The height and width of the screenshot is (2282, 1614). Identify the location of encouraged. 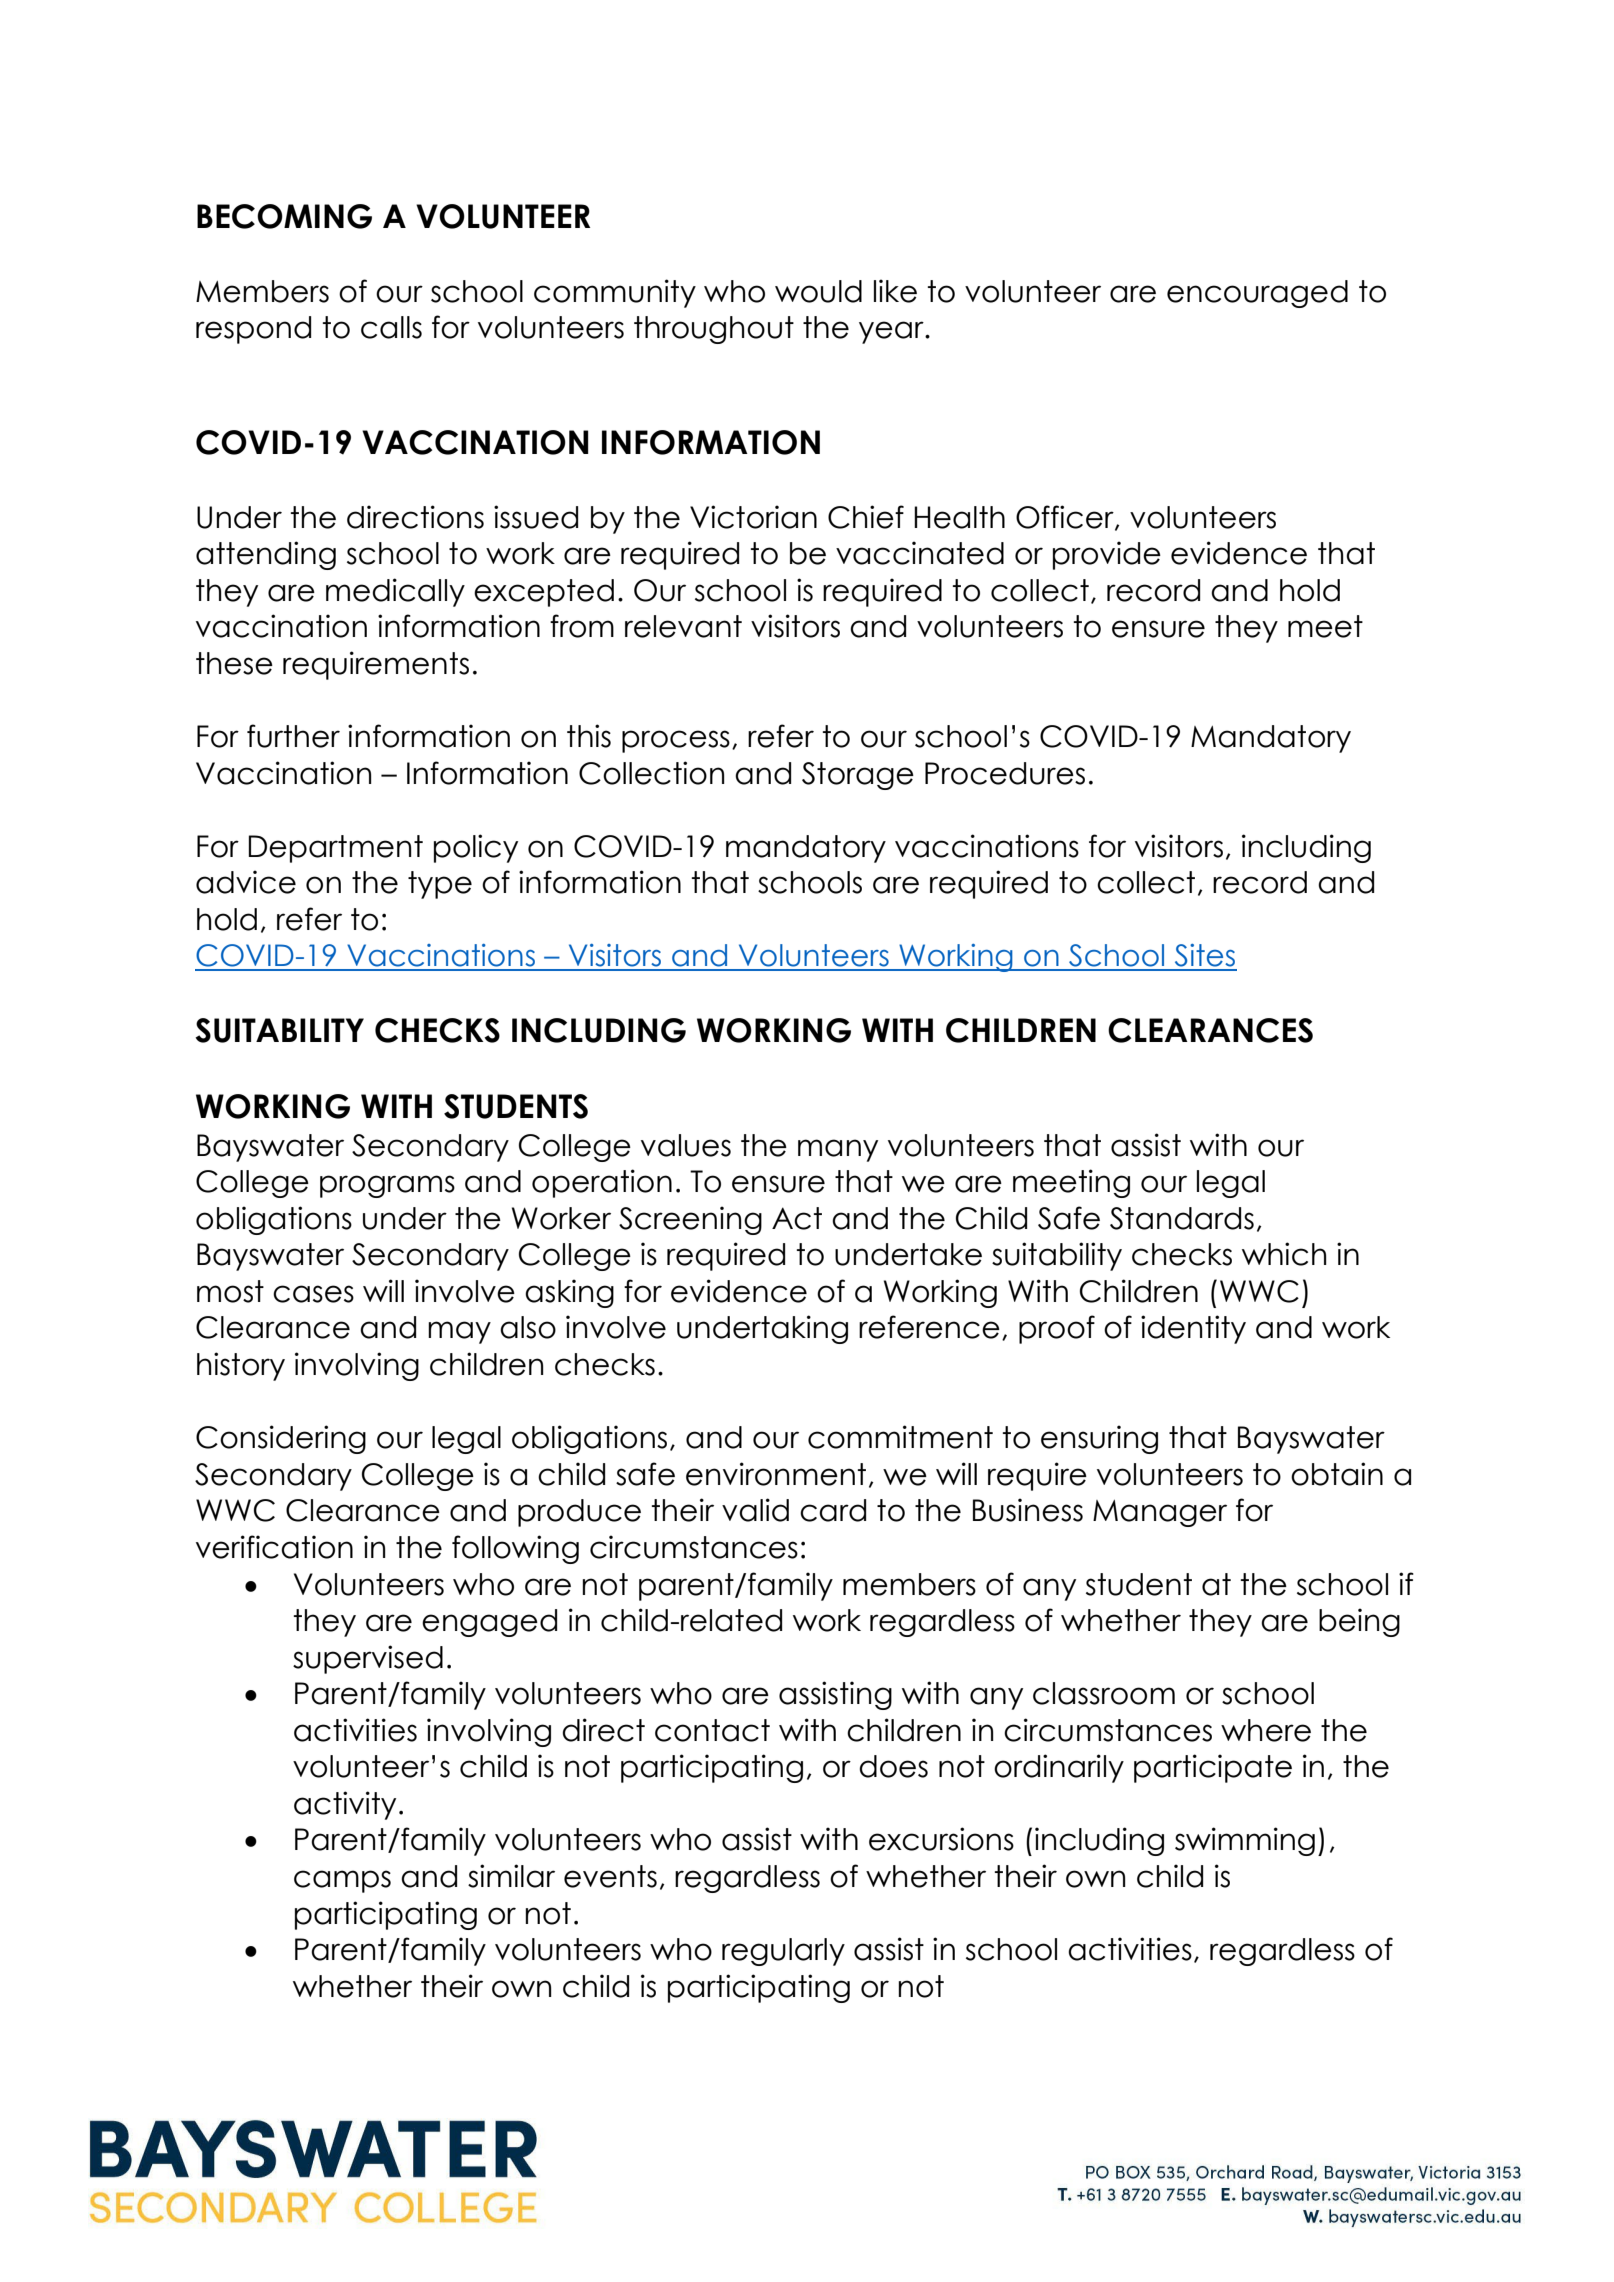
(1257, 294).
